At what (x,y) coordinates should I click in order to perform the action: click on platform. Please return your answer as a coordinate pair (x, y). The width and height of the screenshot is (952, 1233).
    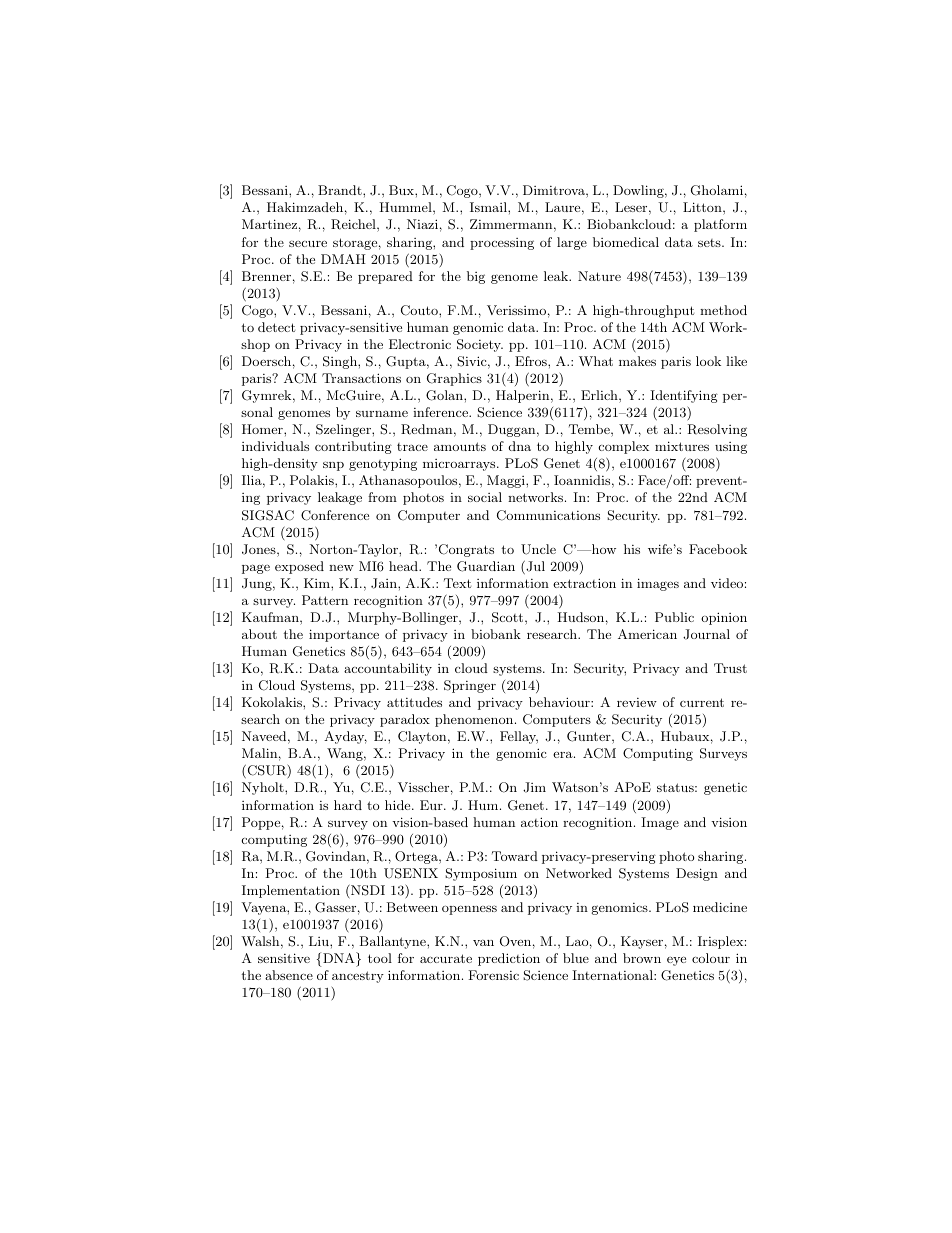
    Looking at the image, I should click on (720, 225).
